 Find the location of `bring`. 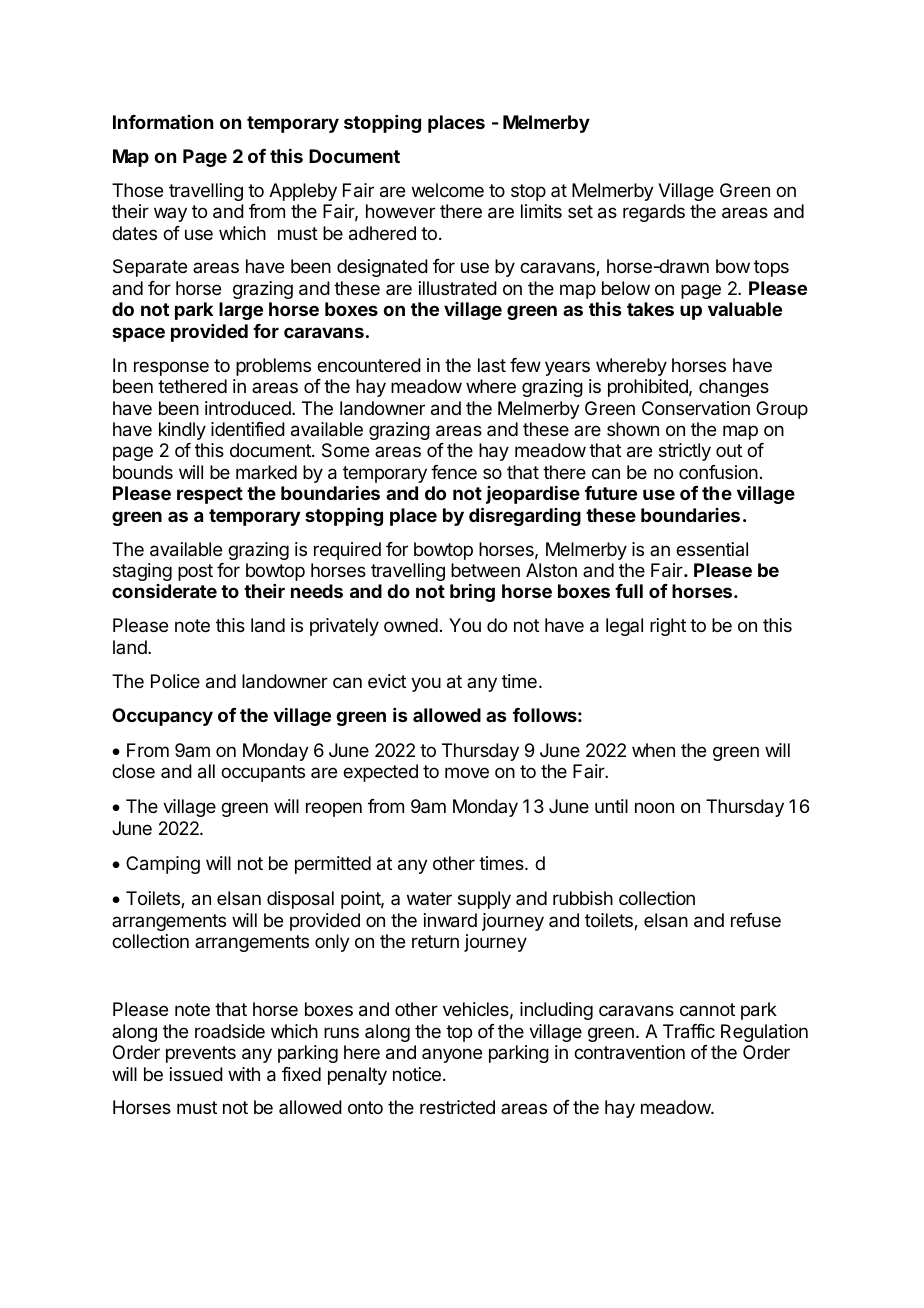

bring is located at coordinates (472, 593).
